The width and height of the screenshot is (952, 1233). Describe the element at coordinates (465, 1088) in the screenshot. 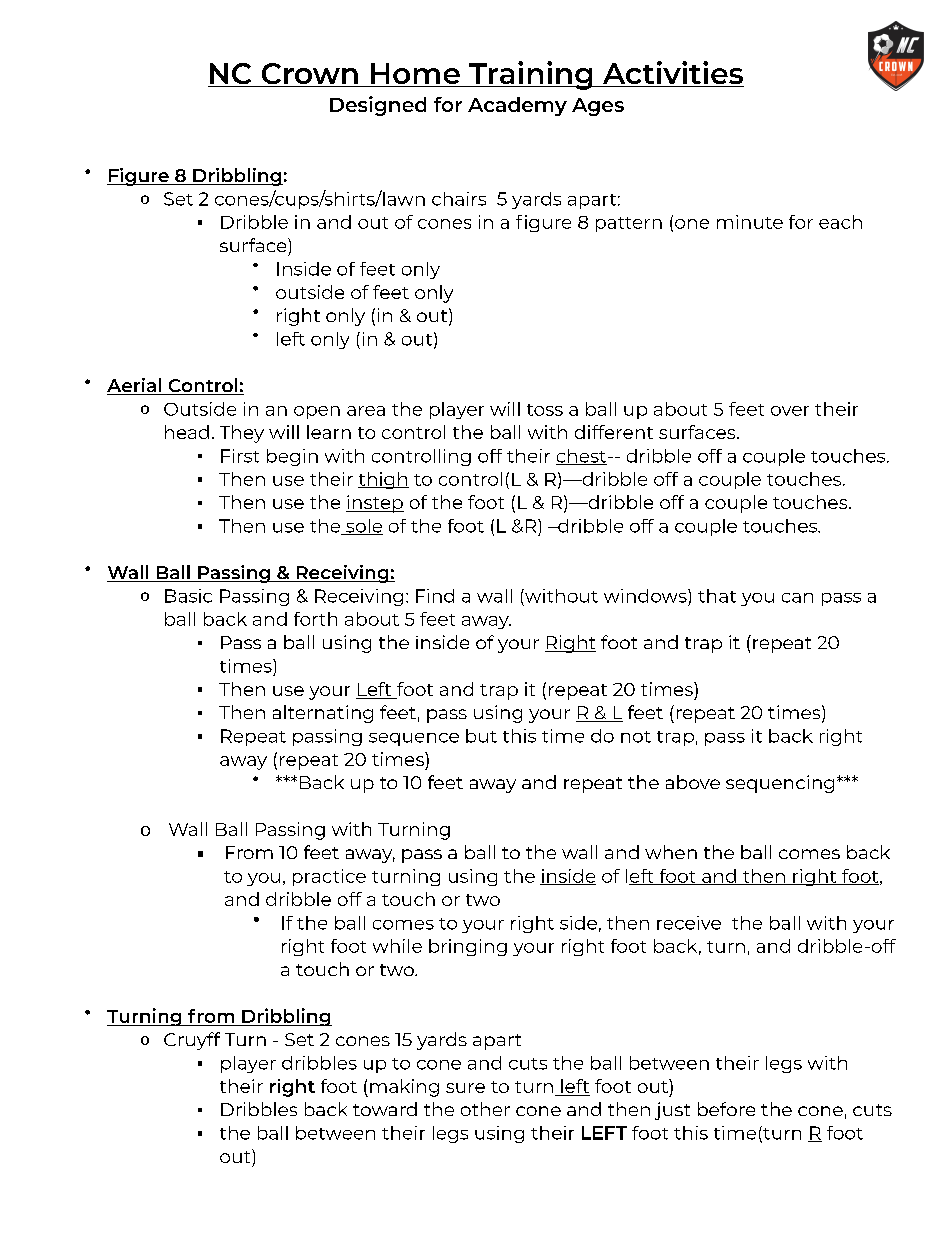

I see `sure` at that location.
